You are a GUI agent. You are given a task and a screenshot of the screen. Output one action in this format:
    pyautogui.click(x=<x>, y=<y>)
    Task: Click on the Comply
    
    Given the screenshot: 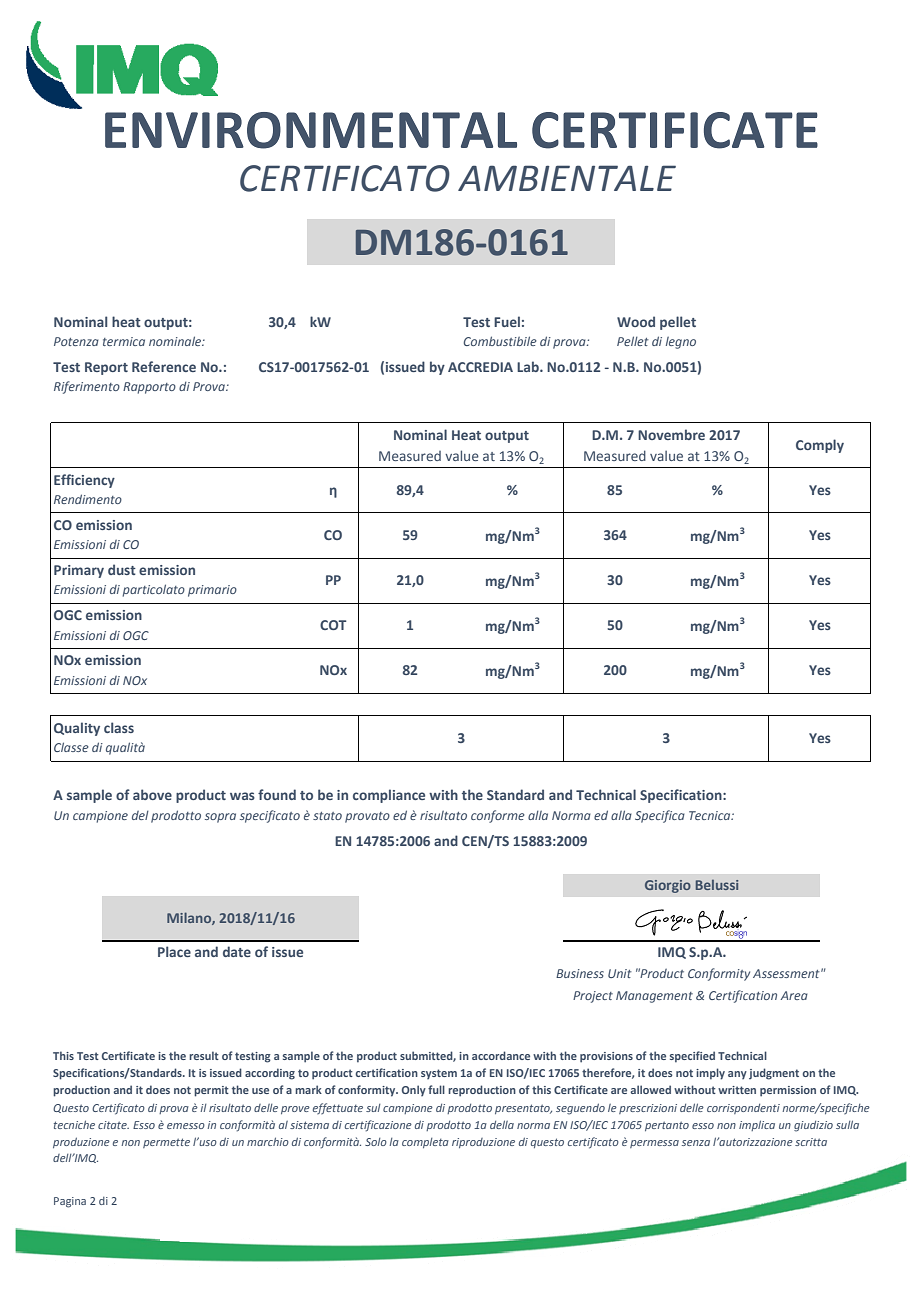 What is the action you would take?
    pyautogui.click(x=820, y=446)
